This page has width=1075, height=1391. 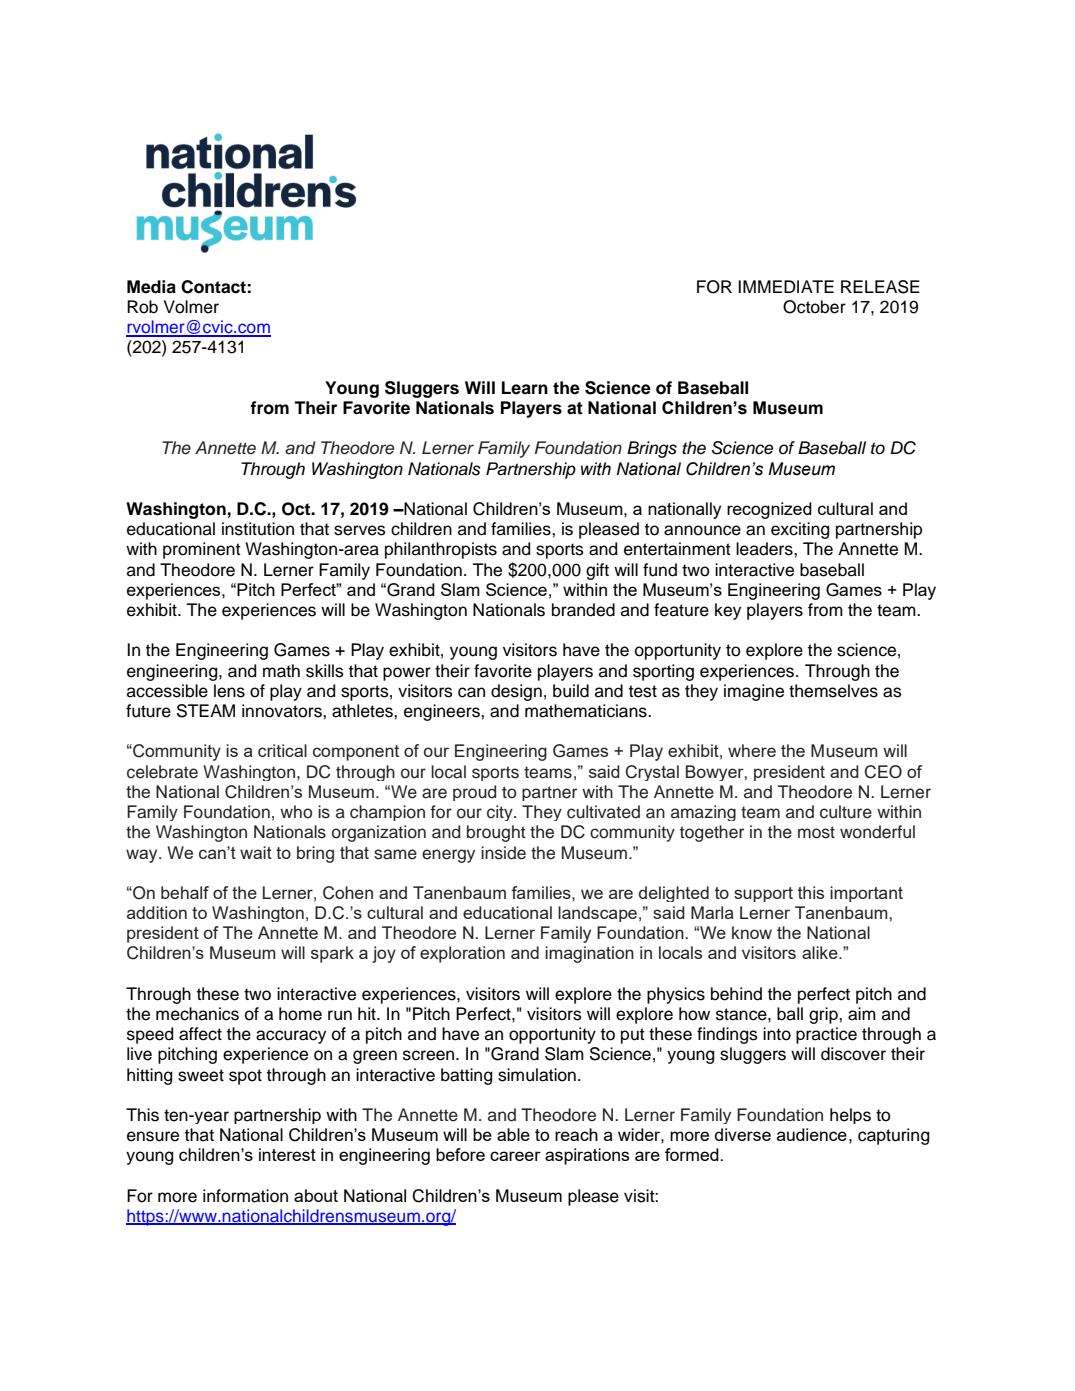 What do you see at coordinates (245, 1196) in the page?
I see `information` at bounding box center [245, 1196].
